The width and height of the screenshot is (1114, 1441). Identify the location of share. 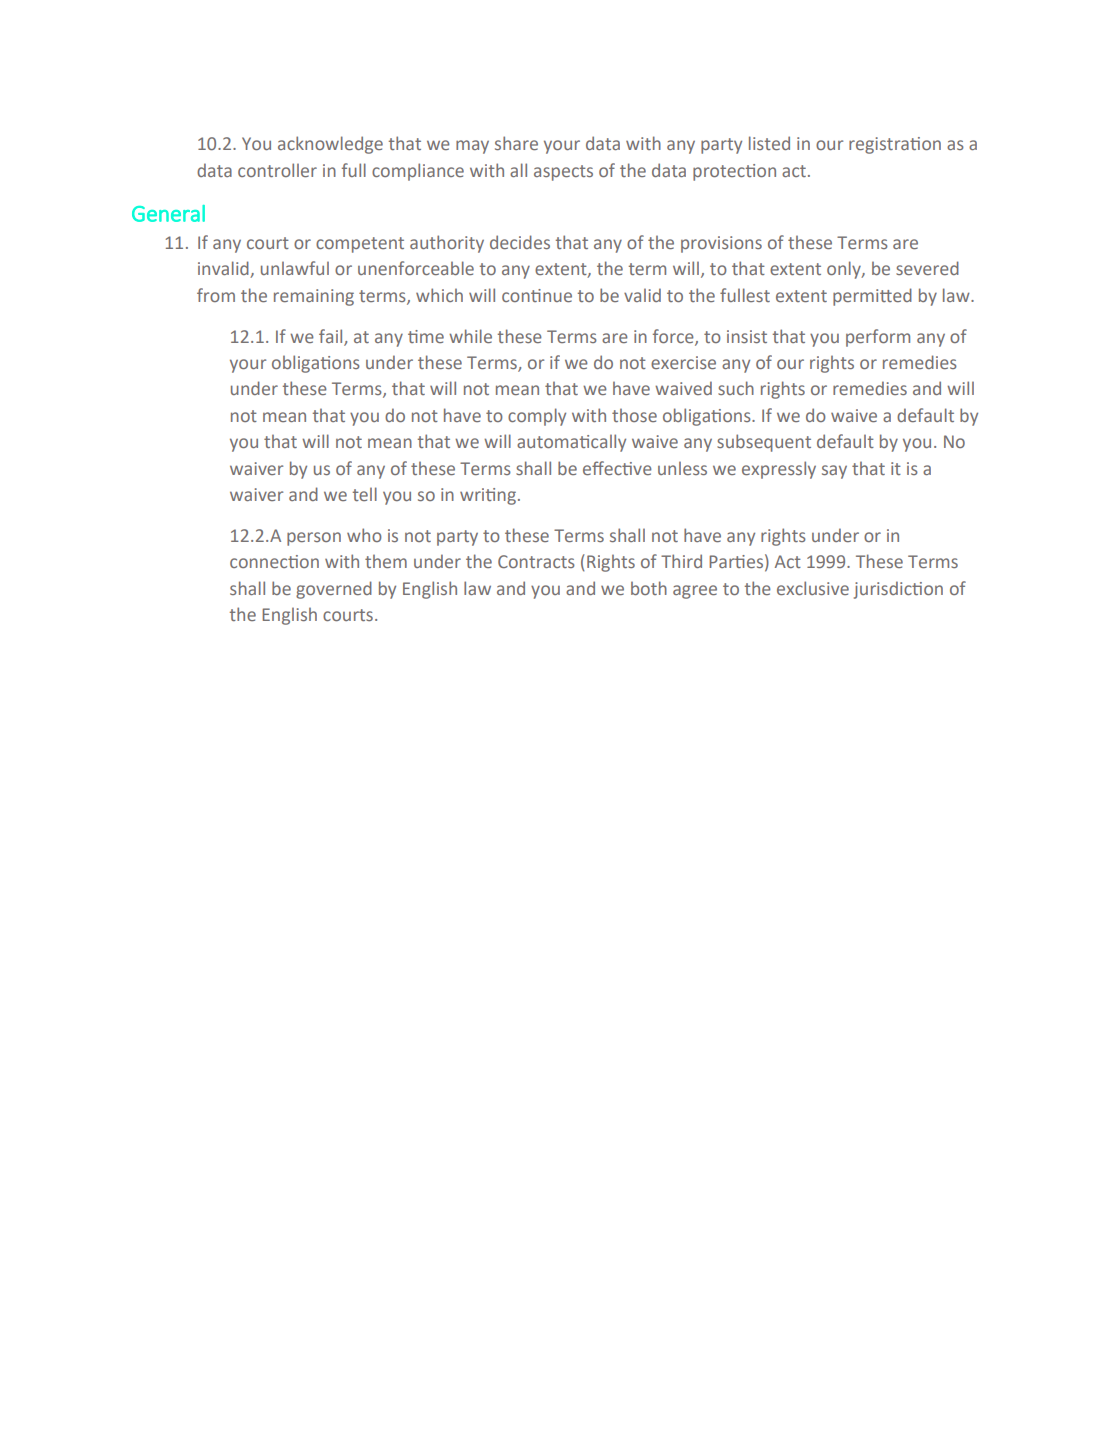
(516, 143).
